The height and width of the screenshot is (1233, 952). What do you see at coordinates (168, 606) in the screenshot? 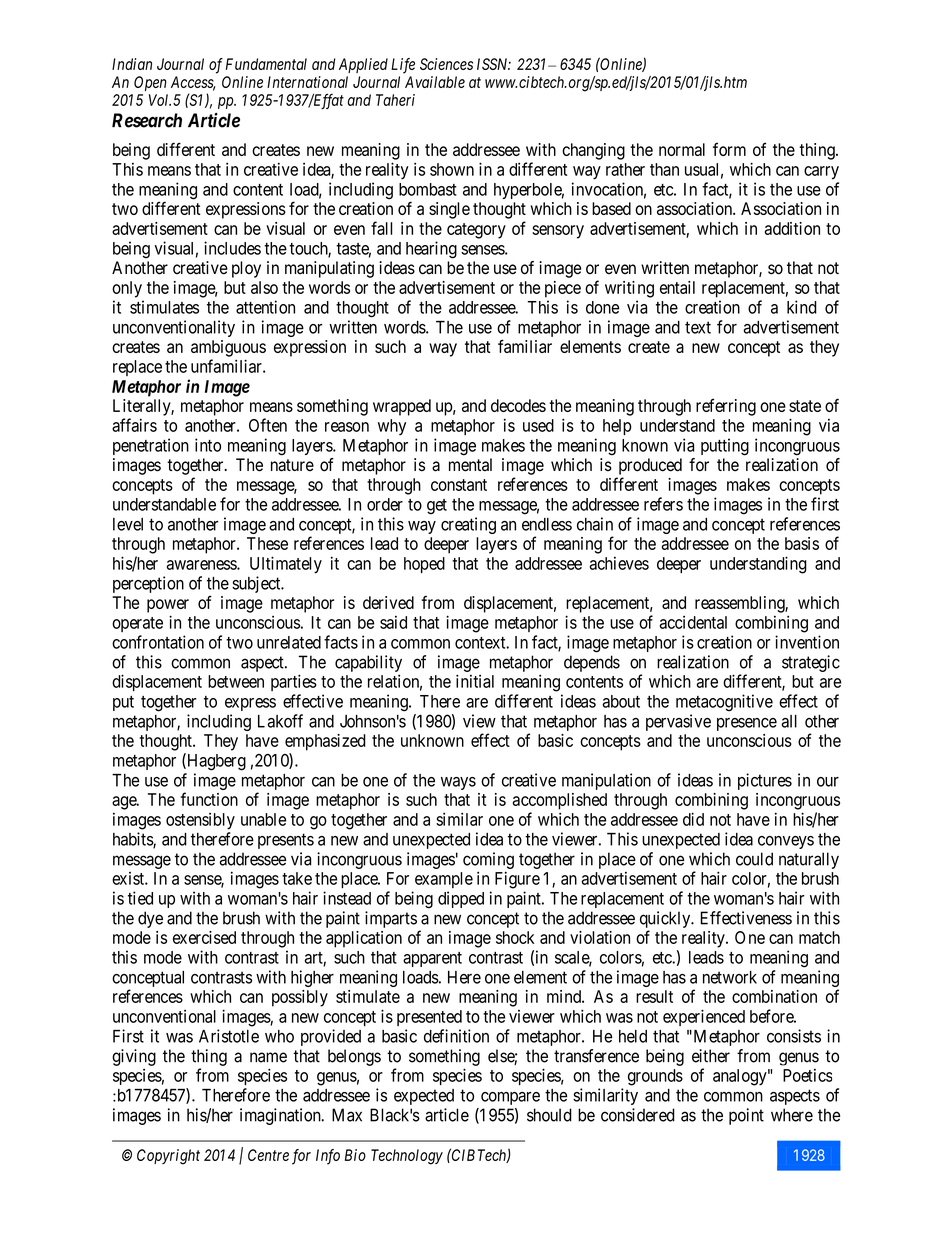
I see `power` at bounding box center [168, 606].
